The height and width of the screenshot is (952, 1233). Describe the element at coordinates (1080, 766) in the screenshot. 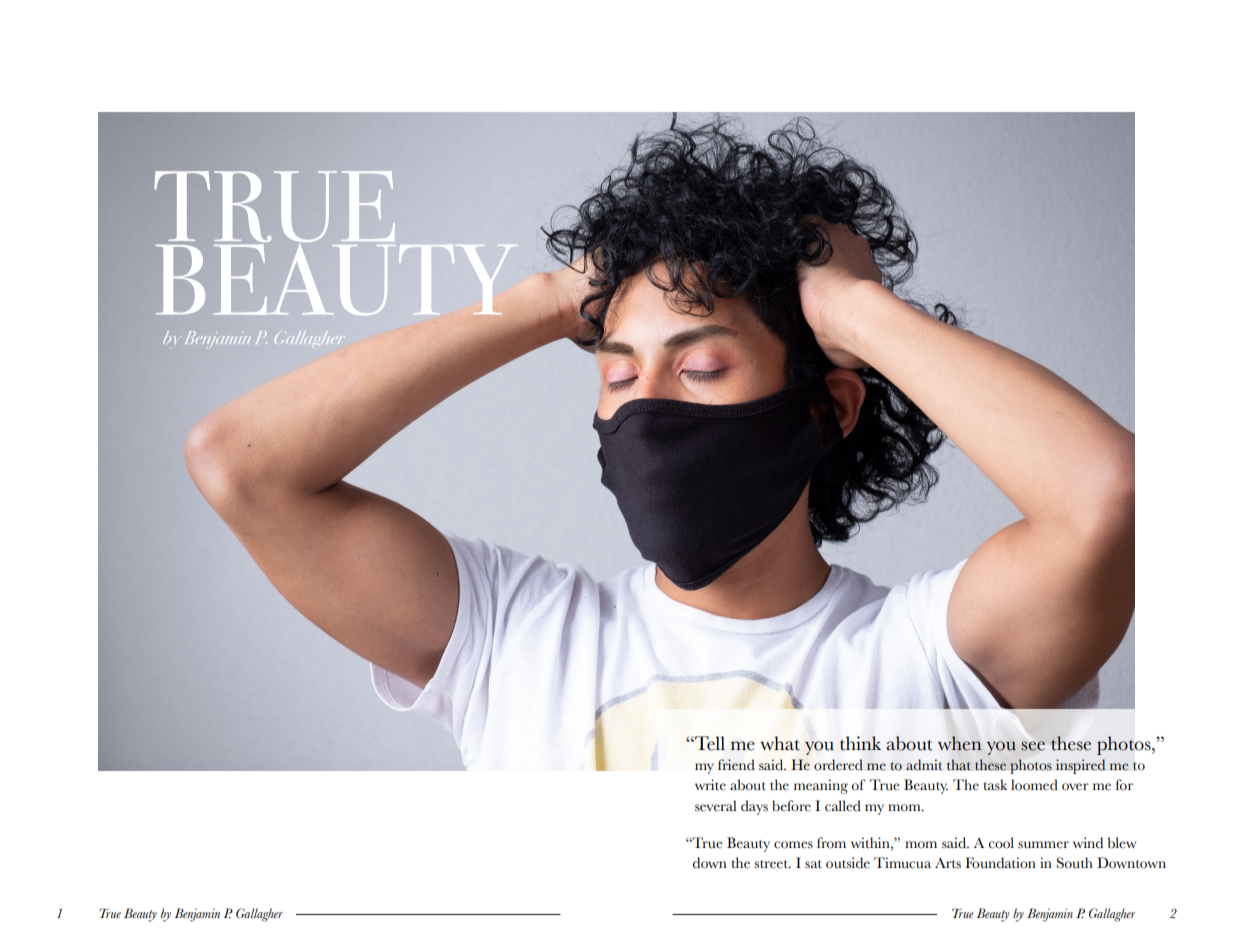

I see `inspired` at that location.
